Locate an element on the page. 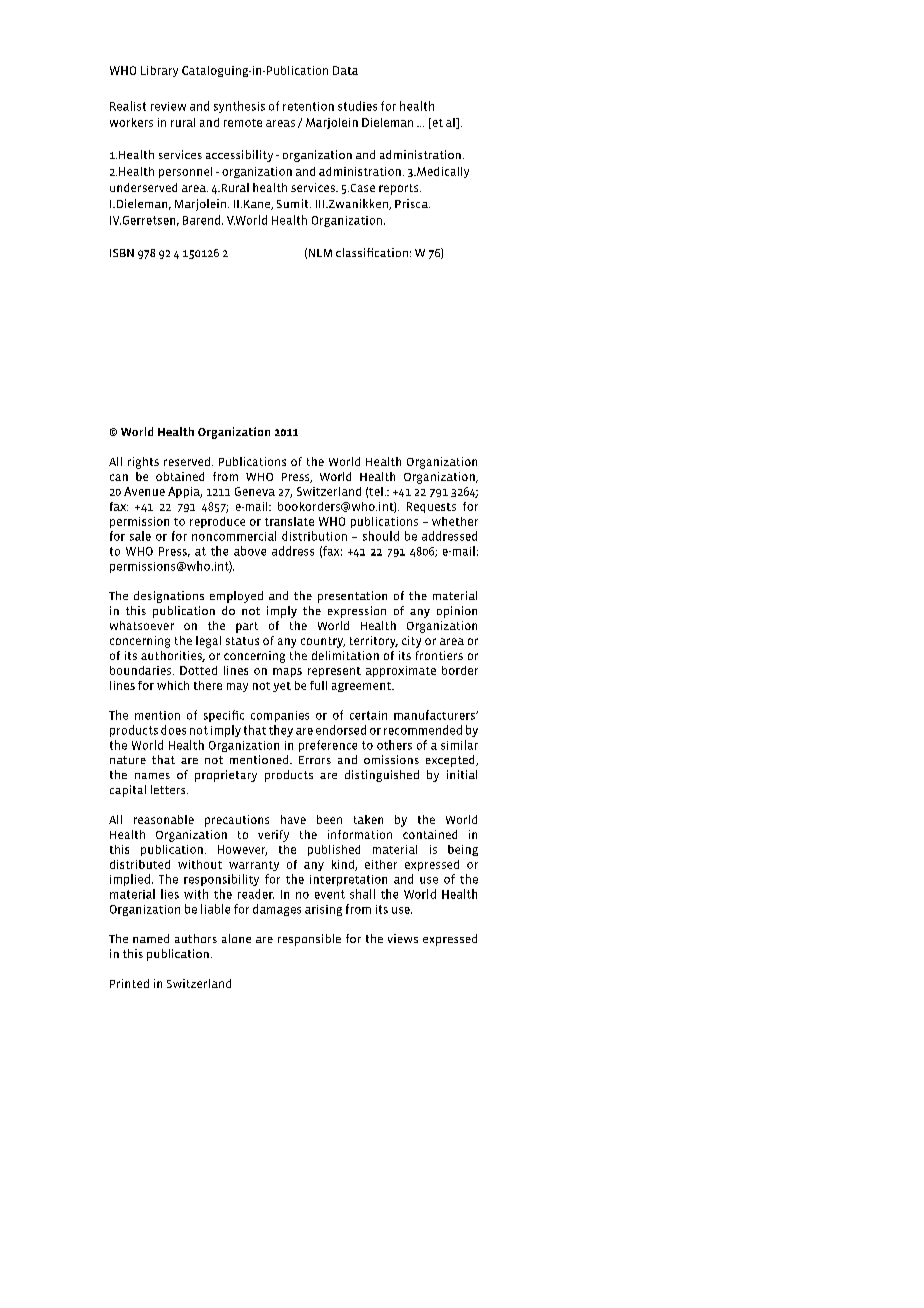 This page has height=1308, width=924. studies is located at coordinates (357, 106).
